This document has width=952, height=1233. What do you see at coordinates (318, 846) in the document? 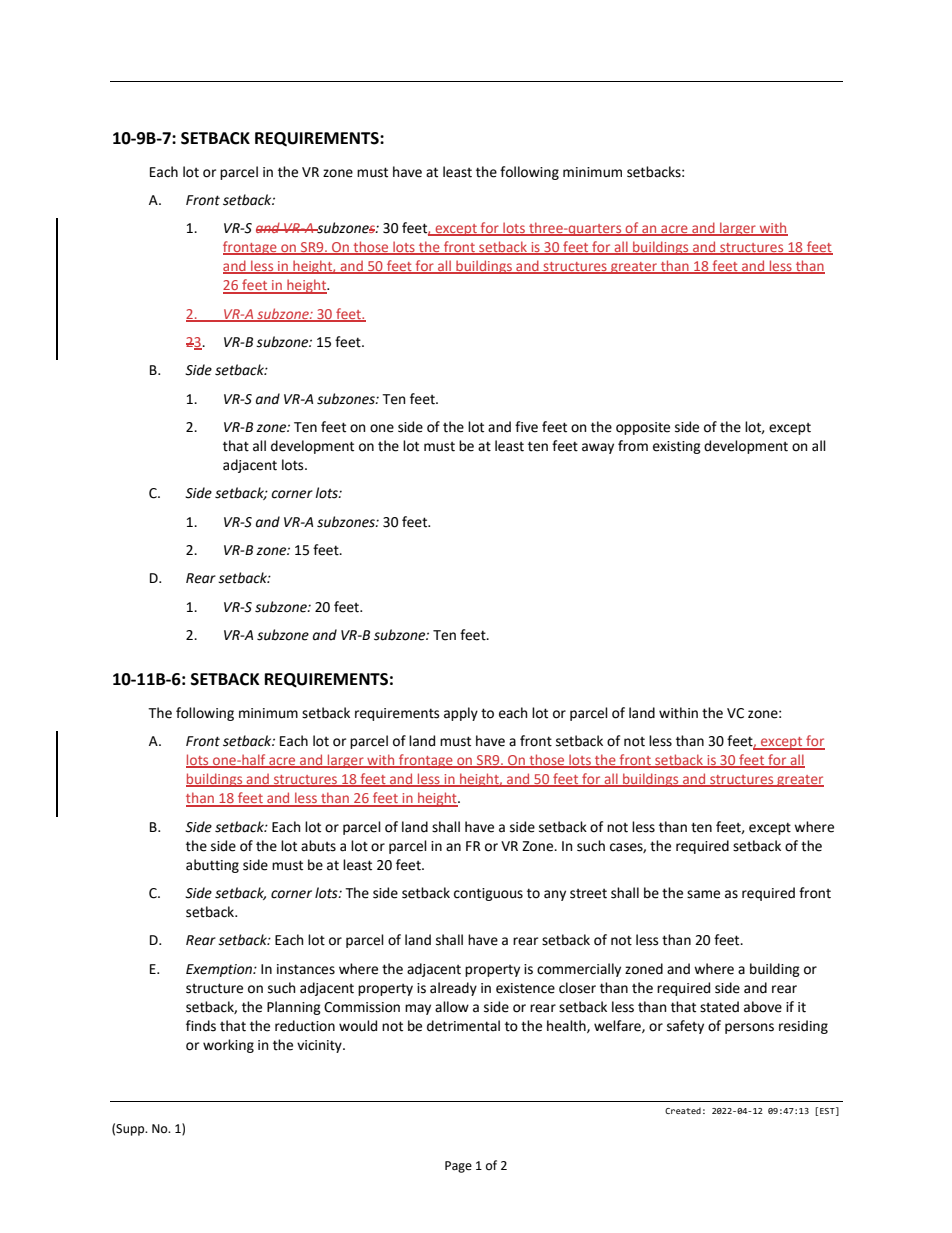
I see `abuts` at bounding box center [318, 846].
